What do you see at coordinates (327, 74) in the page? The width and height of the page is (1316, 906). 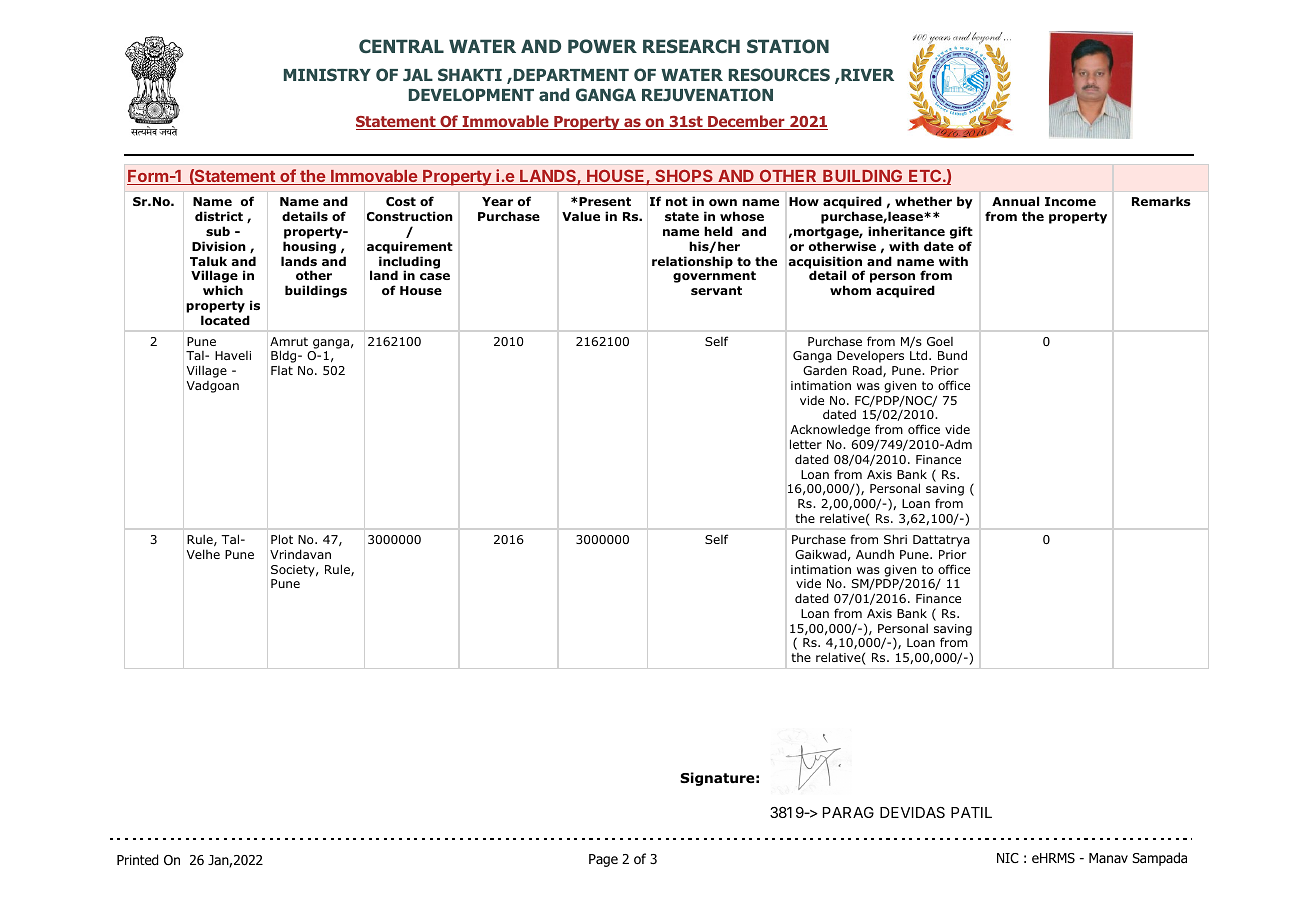 I see `MINISTRY` at bounding box center [327, 74].
